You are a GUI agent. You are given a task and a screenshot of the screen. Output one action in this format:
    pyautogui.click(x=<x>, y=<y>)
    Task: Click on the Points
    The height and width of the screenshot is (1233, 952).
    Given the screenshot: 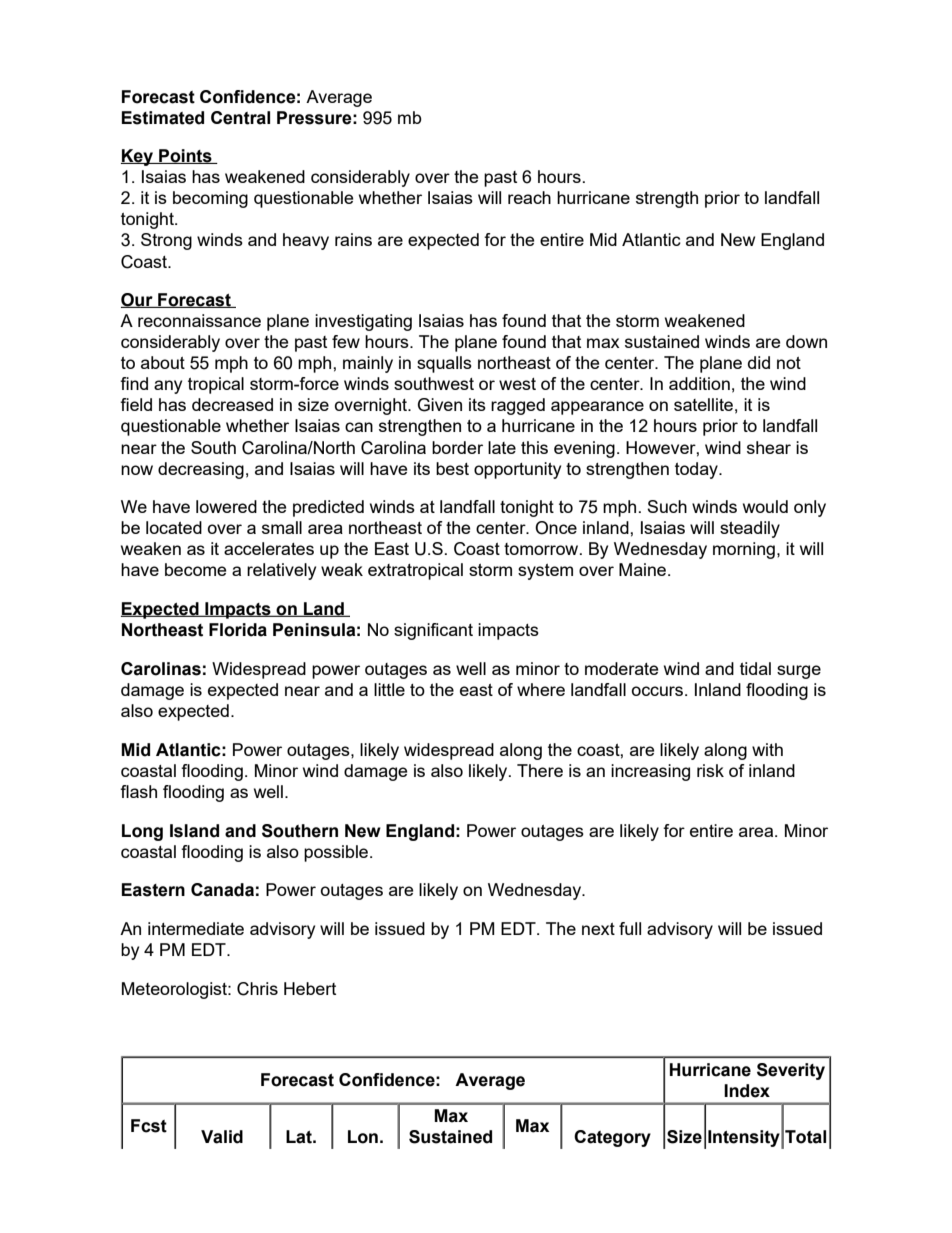 What is the action you would take?
    pyautogui.click(x=185, y=156)
